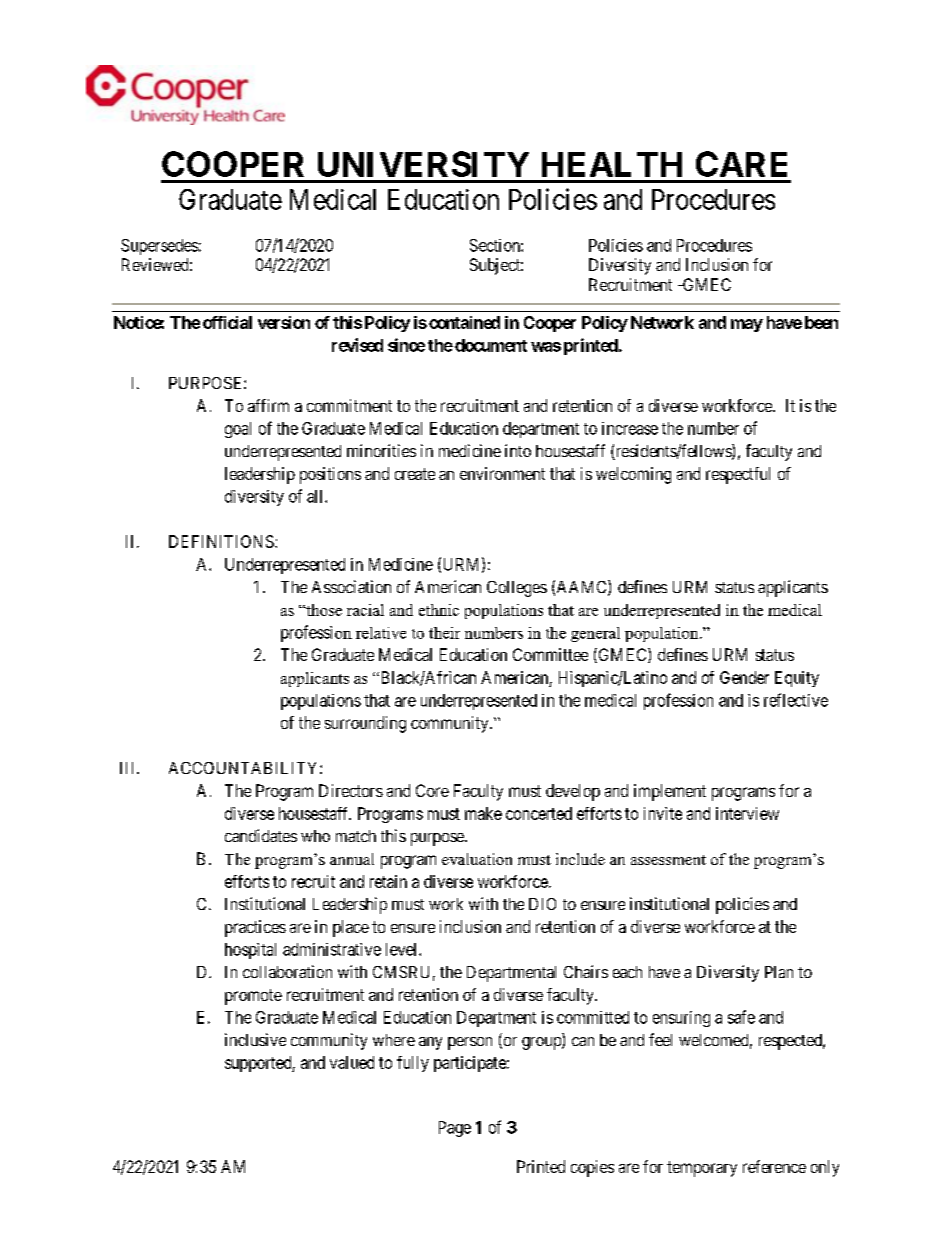 Image resolution: width=952 pixels, height=1233 pixels. Describe the element at coordinates (747, 325) in the screenshot. I see `may` at that location.
